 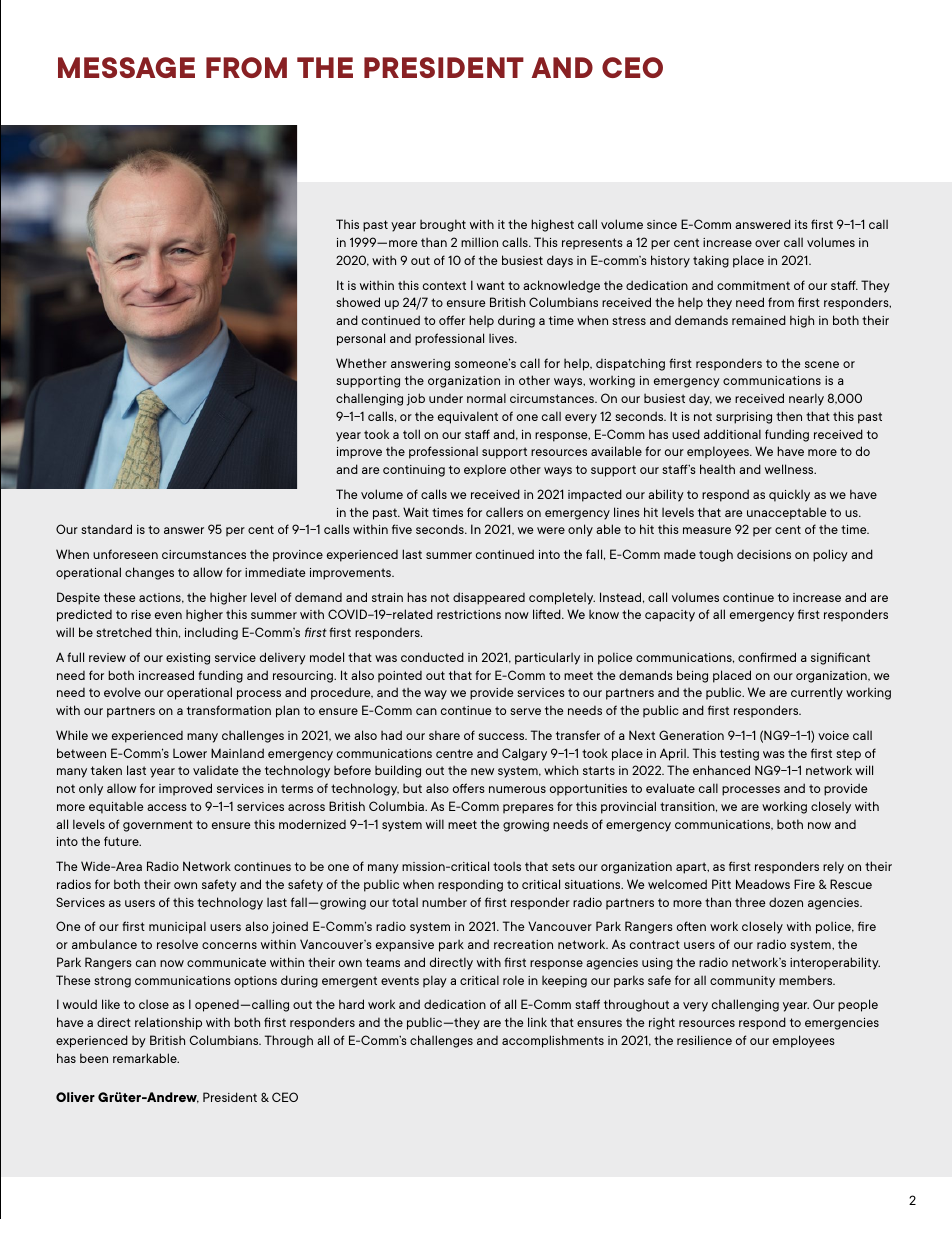 What do you see at coordinates (704, 1040) in the image?
I see `resilience` at bounding box center [704, 1040].
